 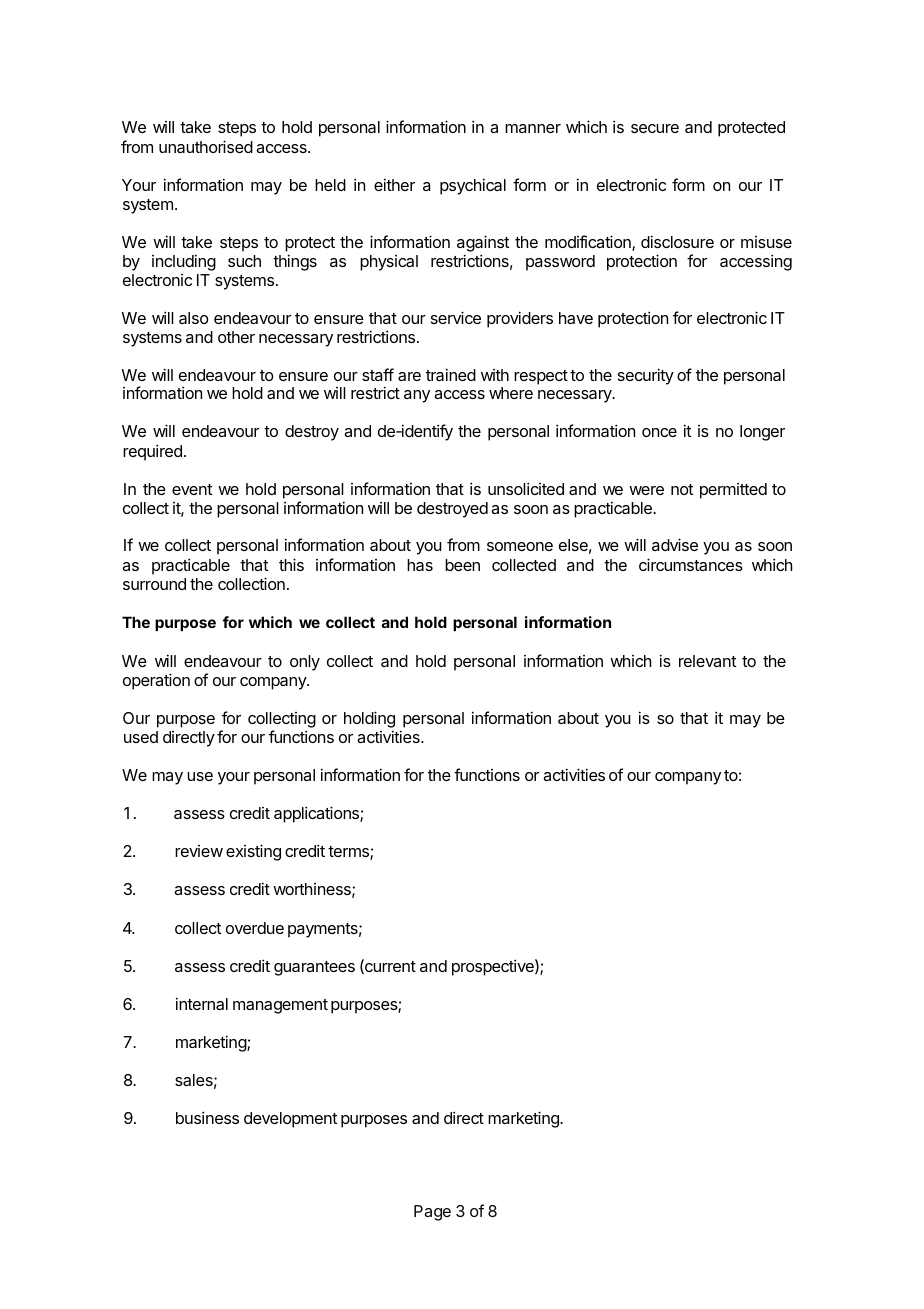 What do you see at coordinates (207, 1117) in the screenshot?
I see `business` at bounding box center [207, 1117].
